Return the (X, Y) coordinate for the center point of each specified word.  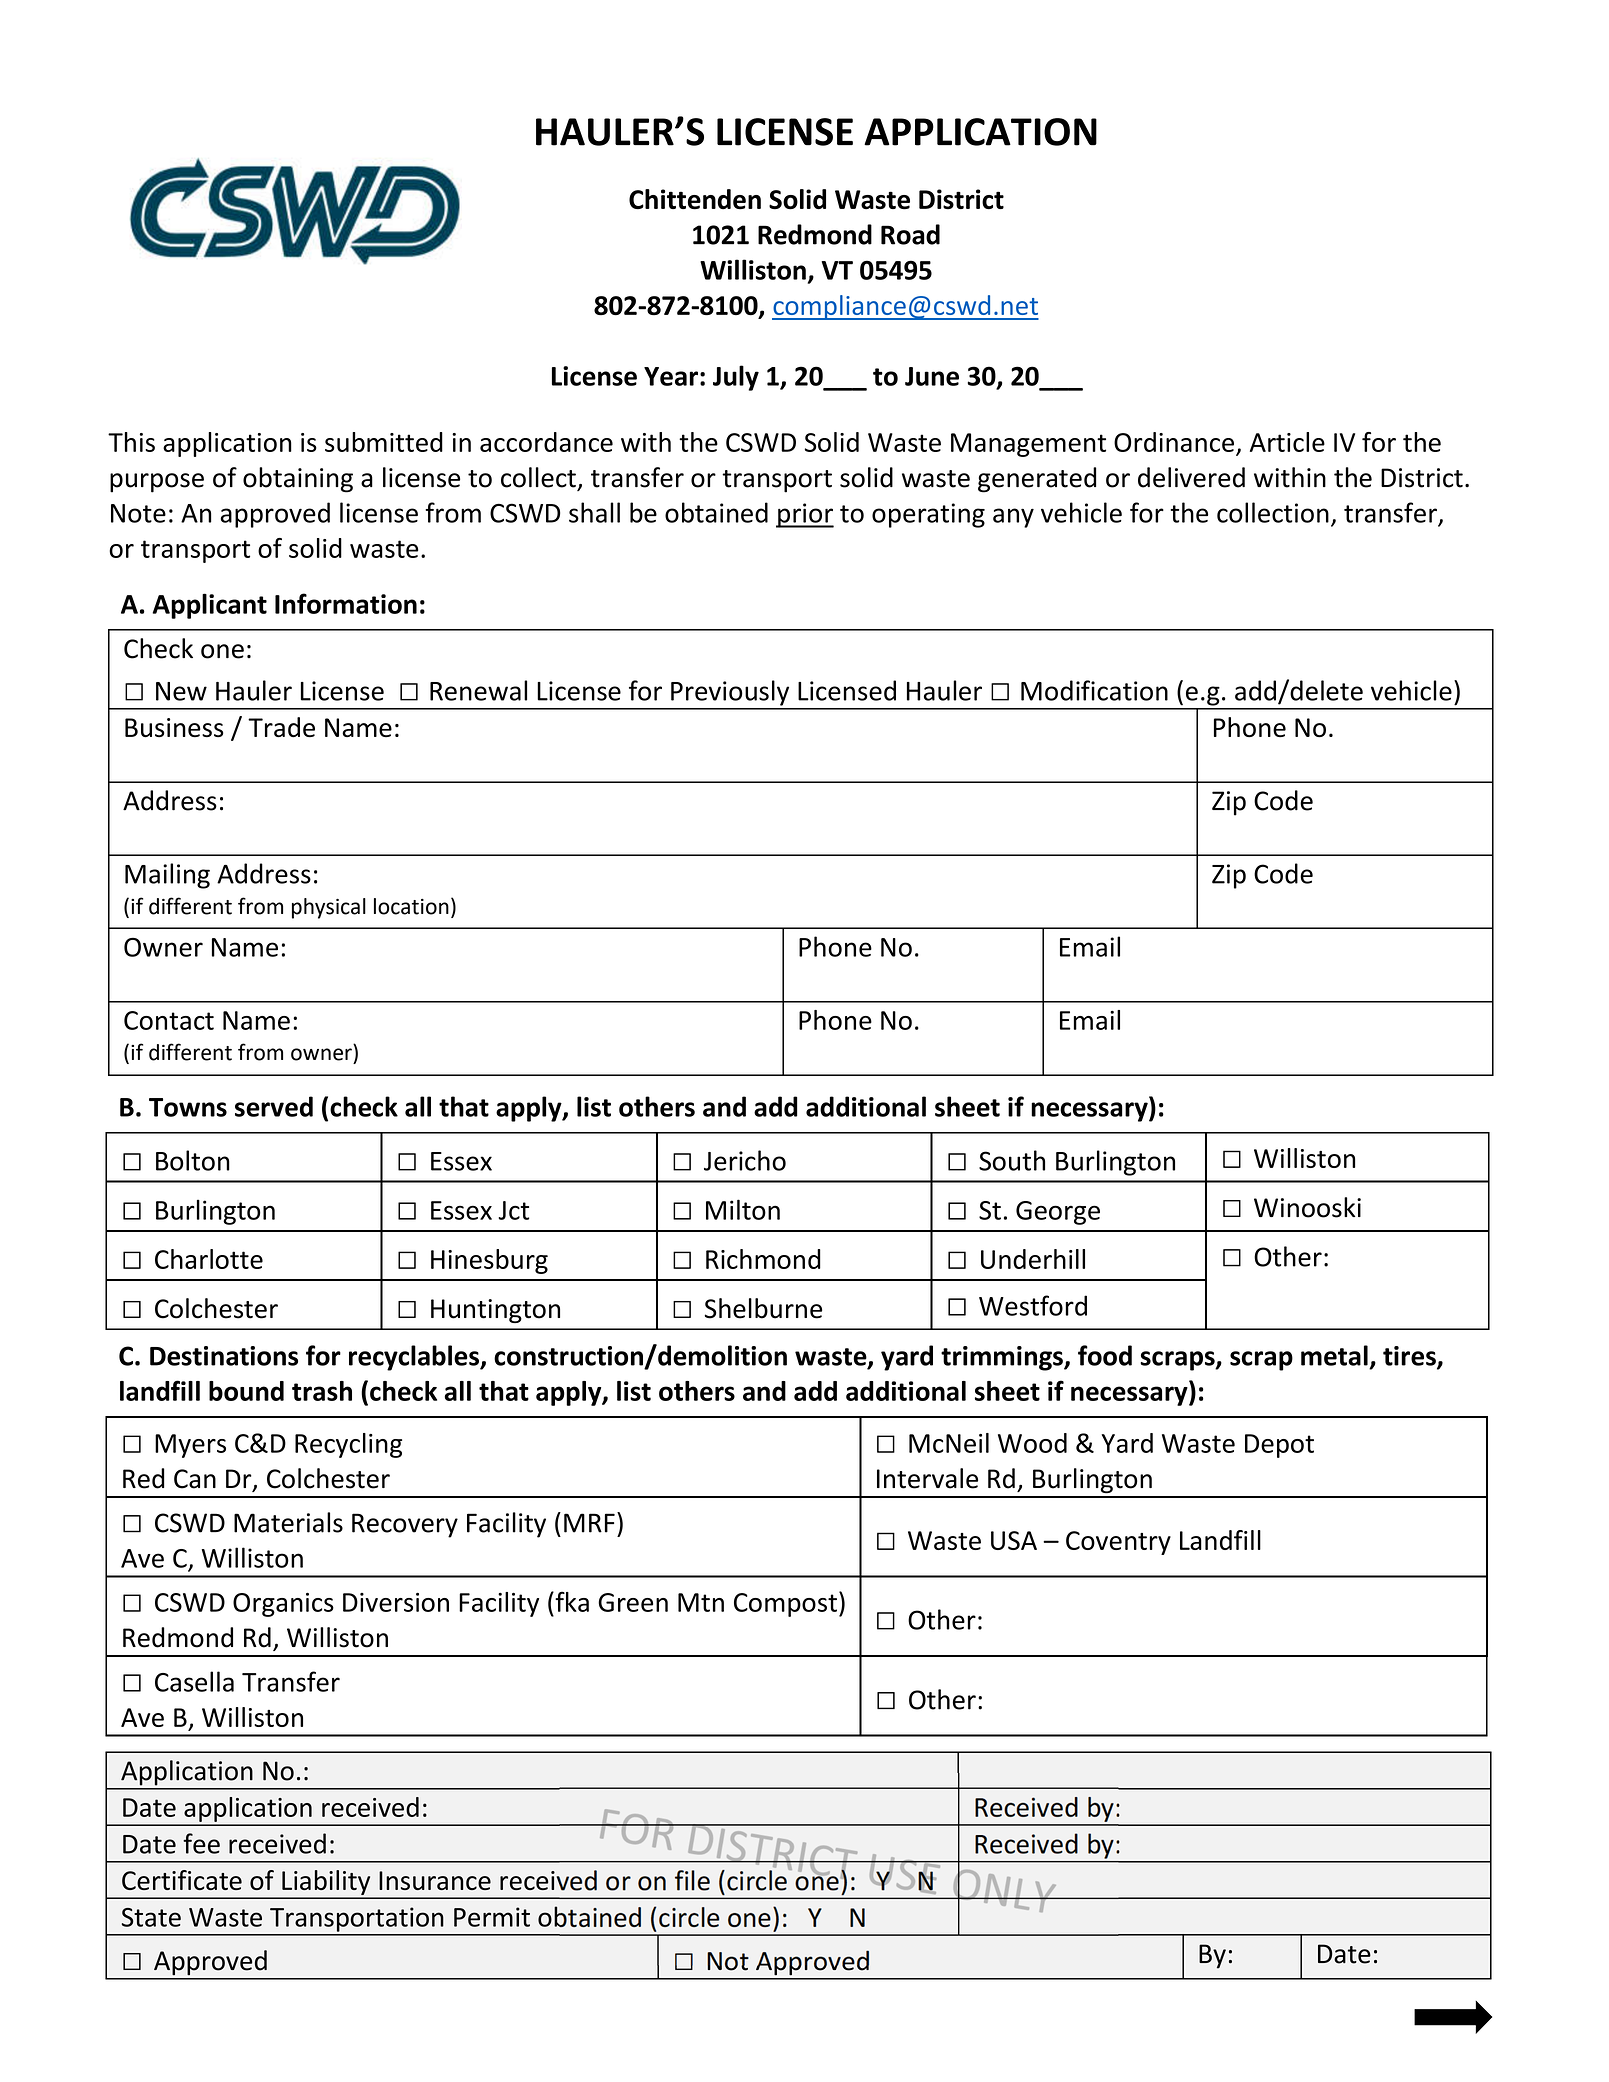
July (736, 378)
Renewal (478, 690)
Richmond (763, 1259)
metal (1334, 1355)
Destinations (224, 1356)
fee (201, 1843)
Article (1287, 442)
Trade (281, 727)
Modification (1094, 690)
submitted (384, 442)
